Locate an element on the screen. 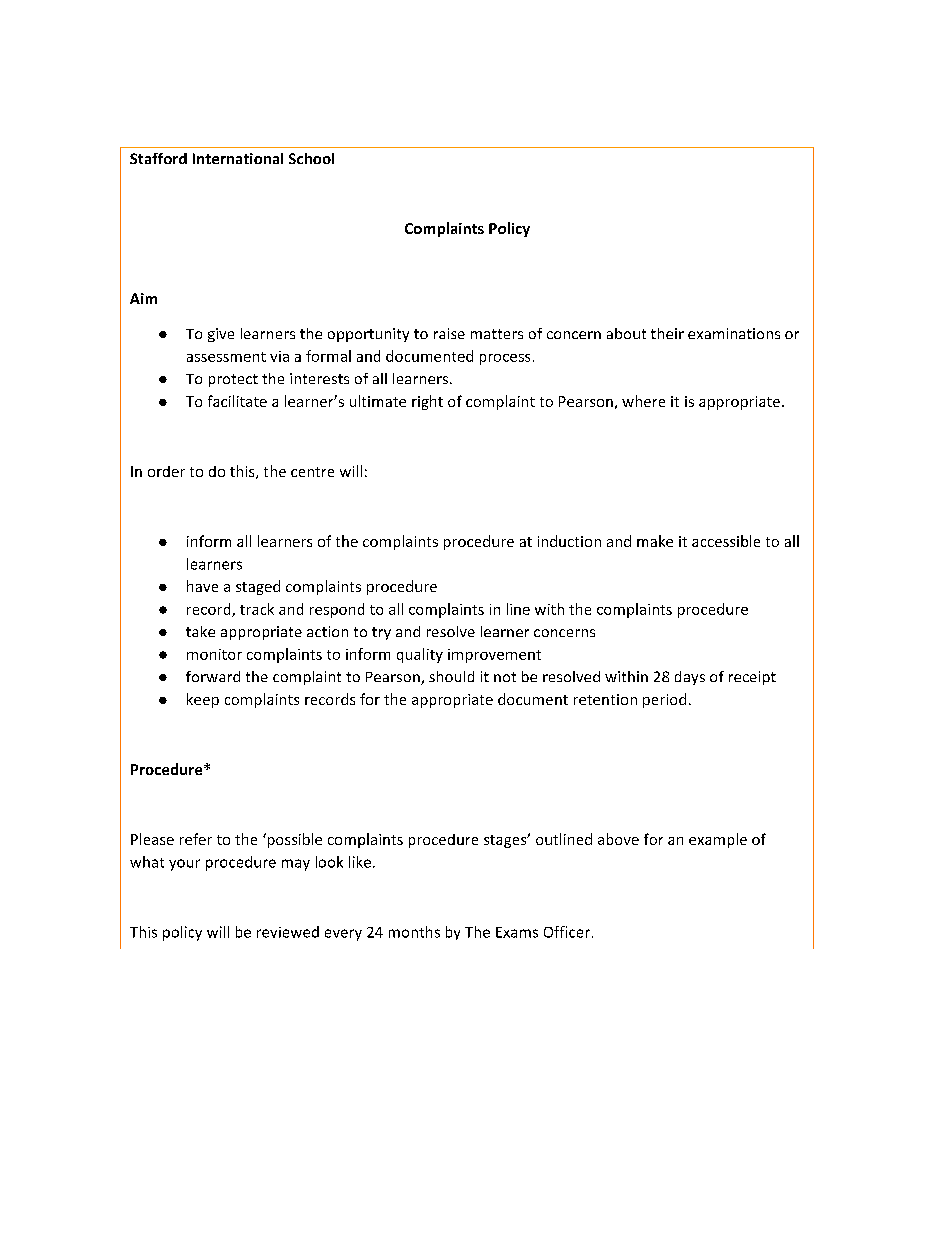  about is located at coordinates (626, 333).
